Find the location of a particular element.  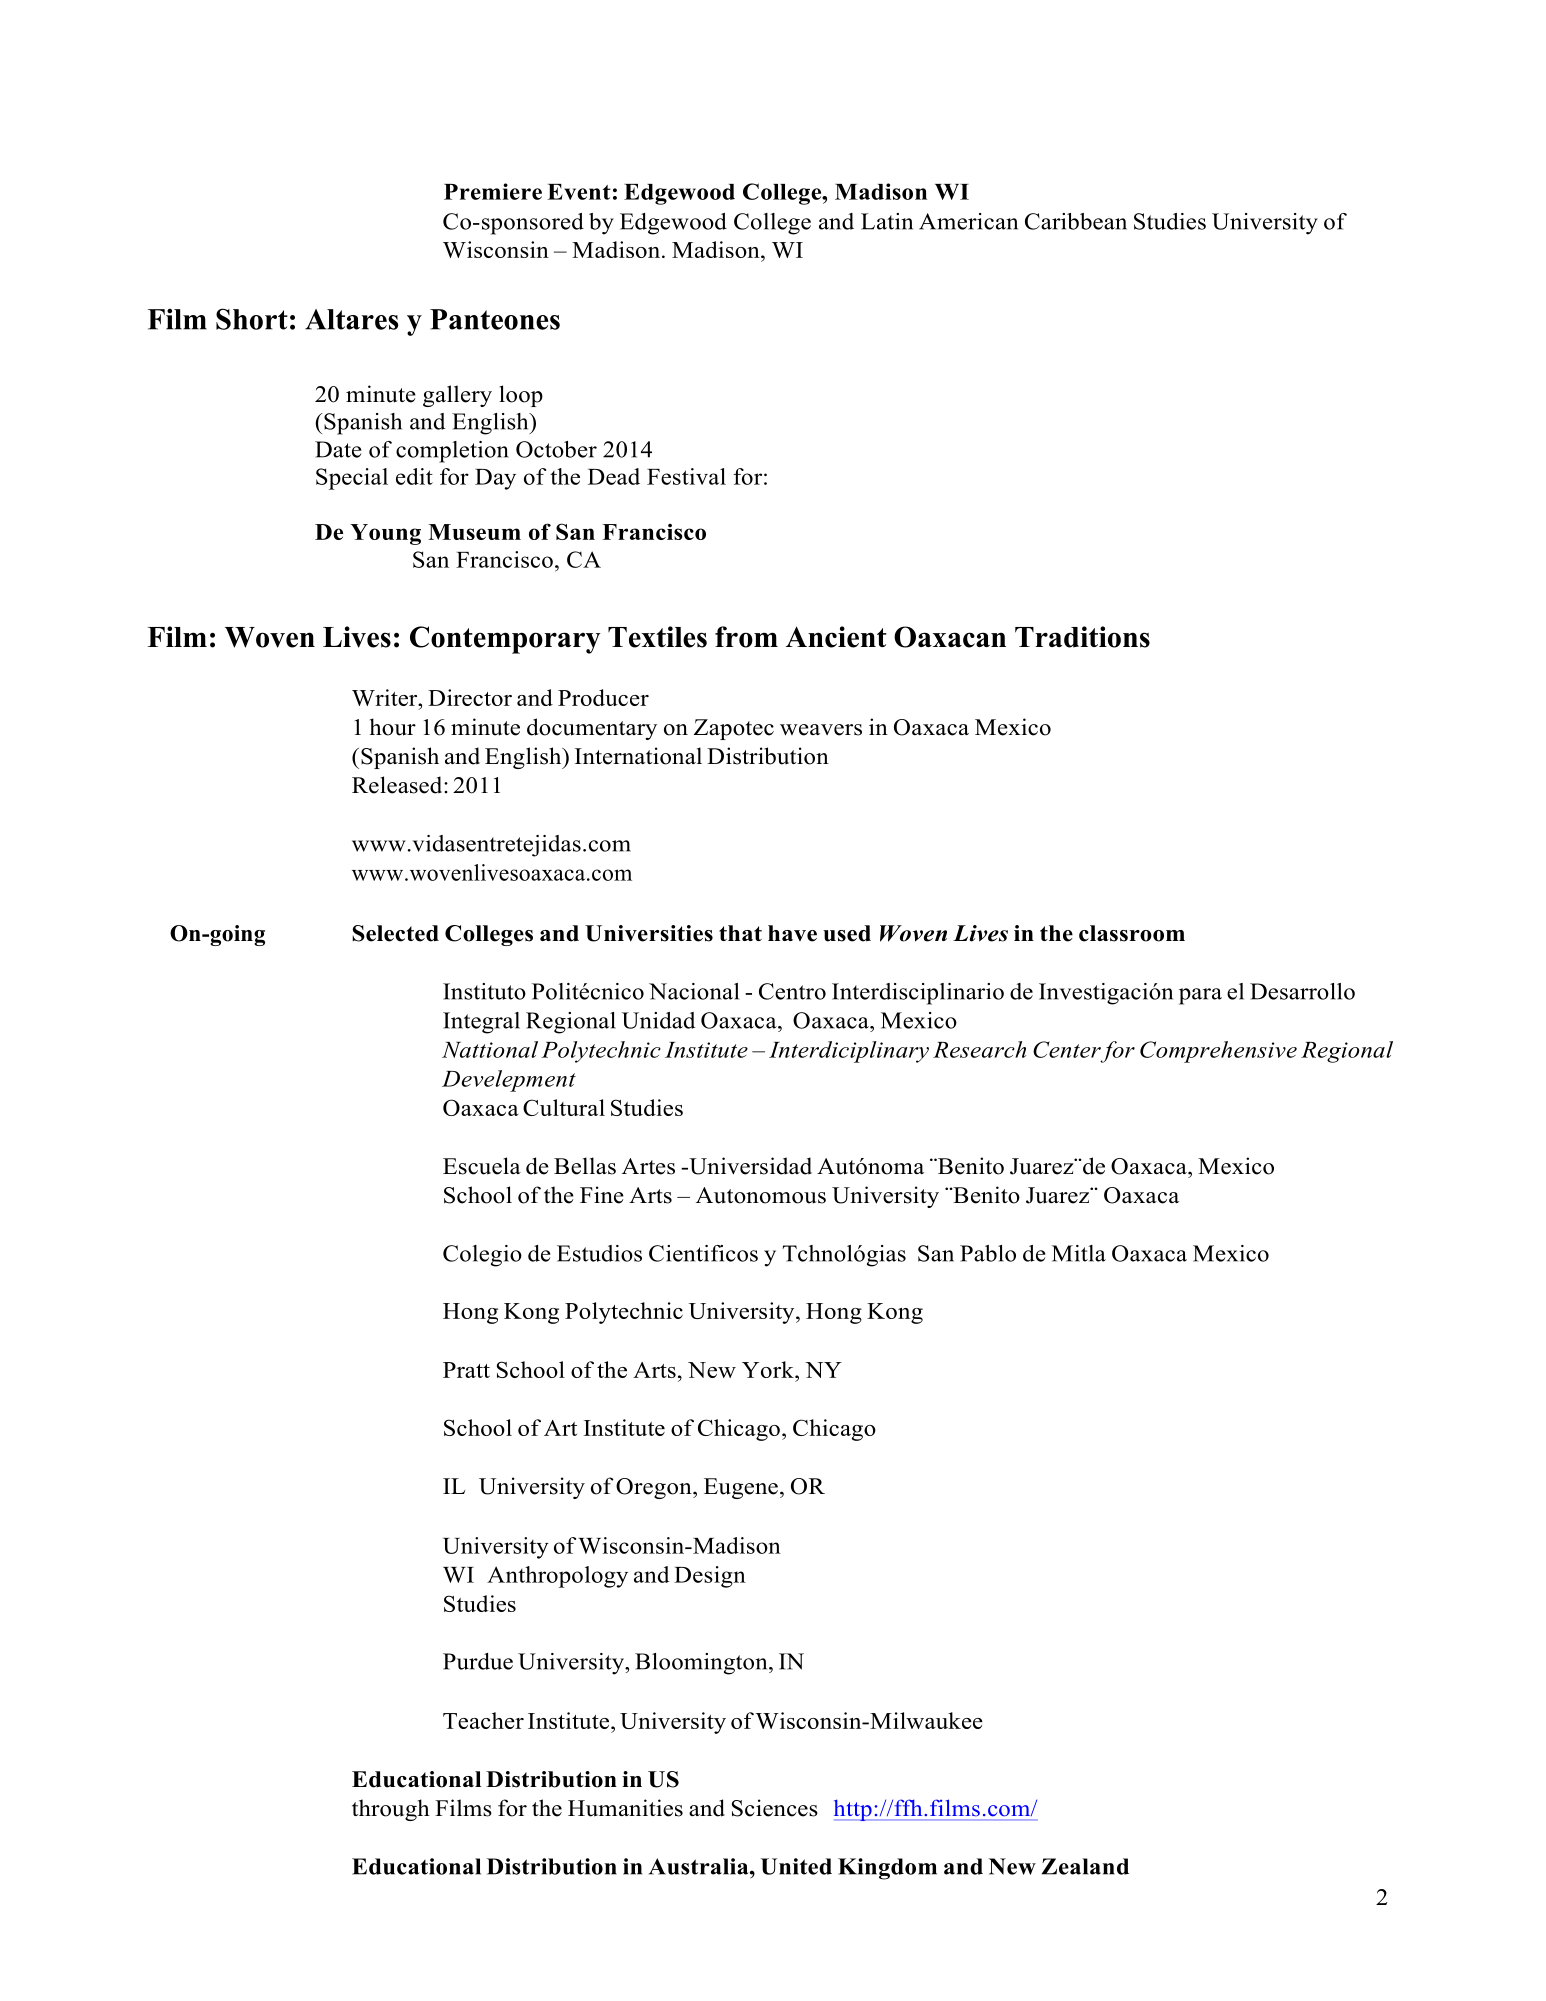

Eugene is located at coordinates (741, 1488).
